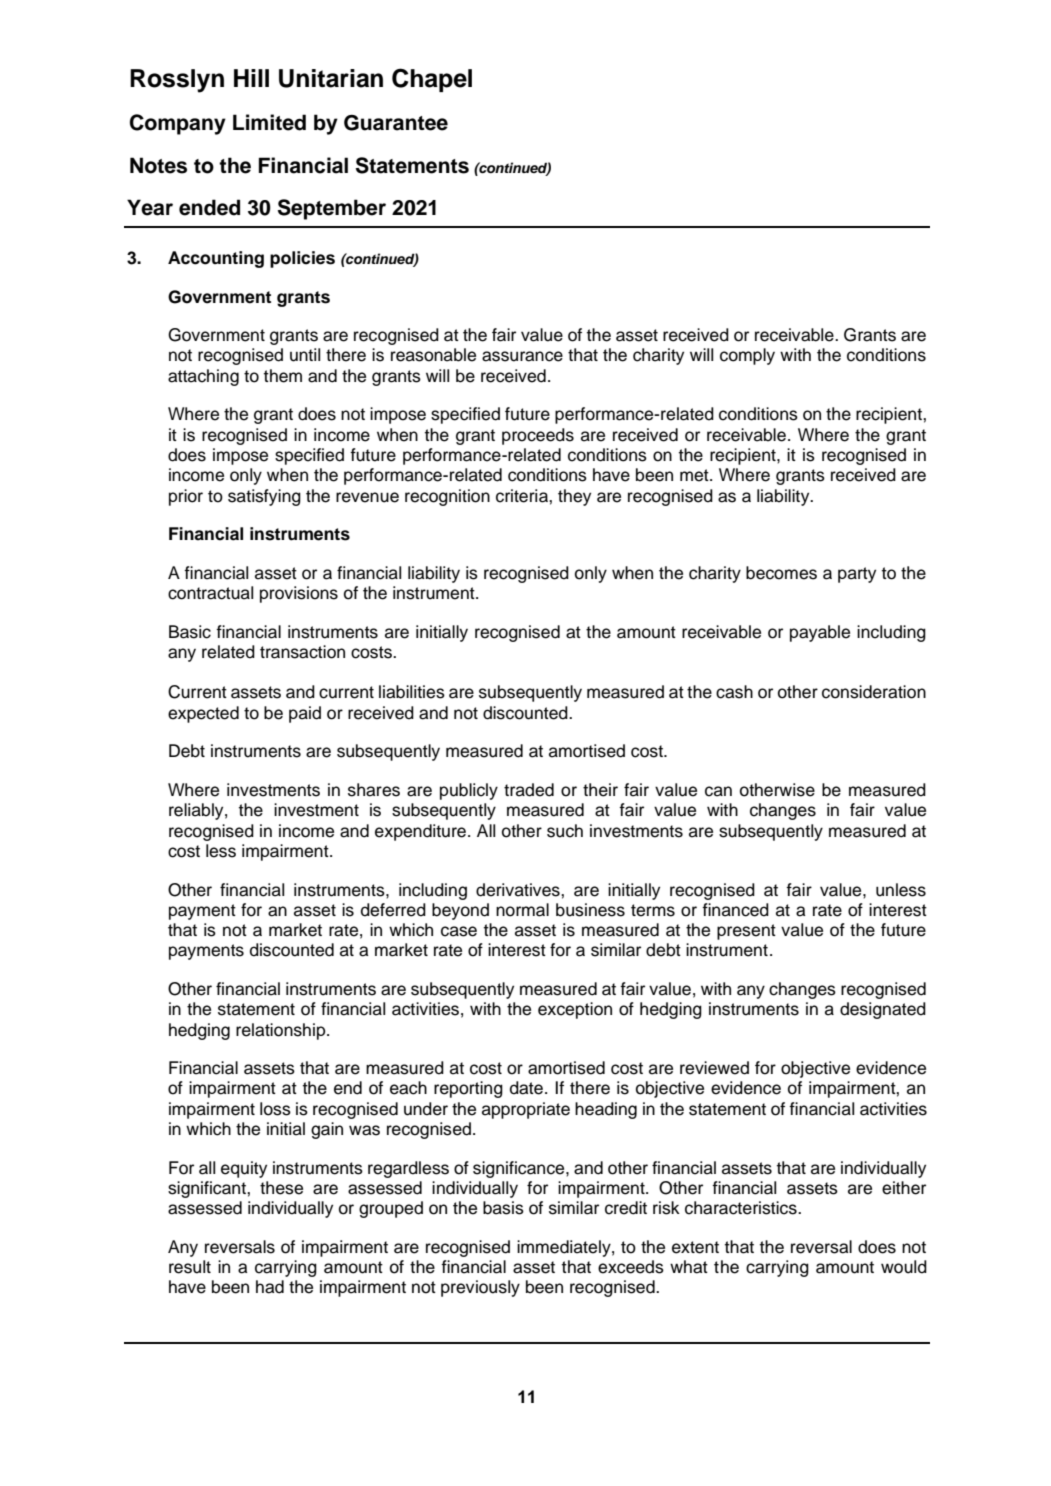  What do you see at coordinates (735, 910) in the page?
I see `financed` at bounding box center [735, 910].
